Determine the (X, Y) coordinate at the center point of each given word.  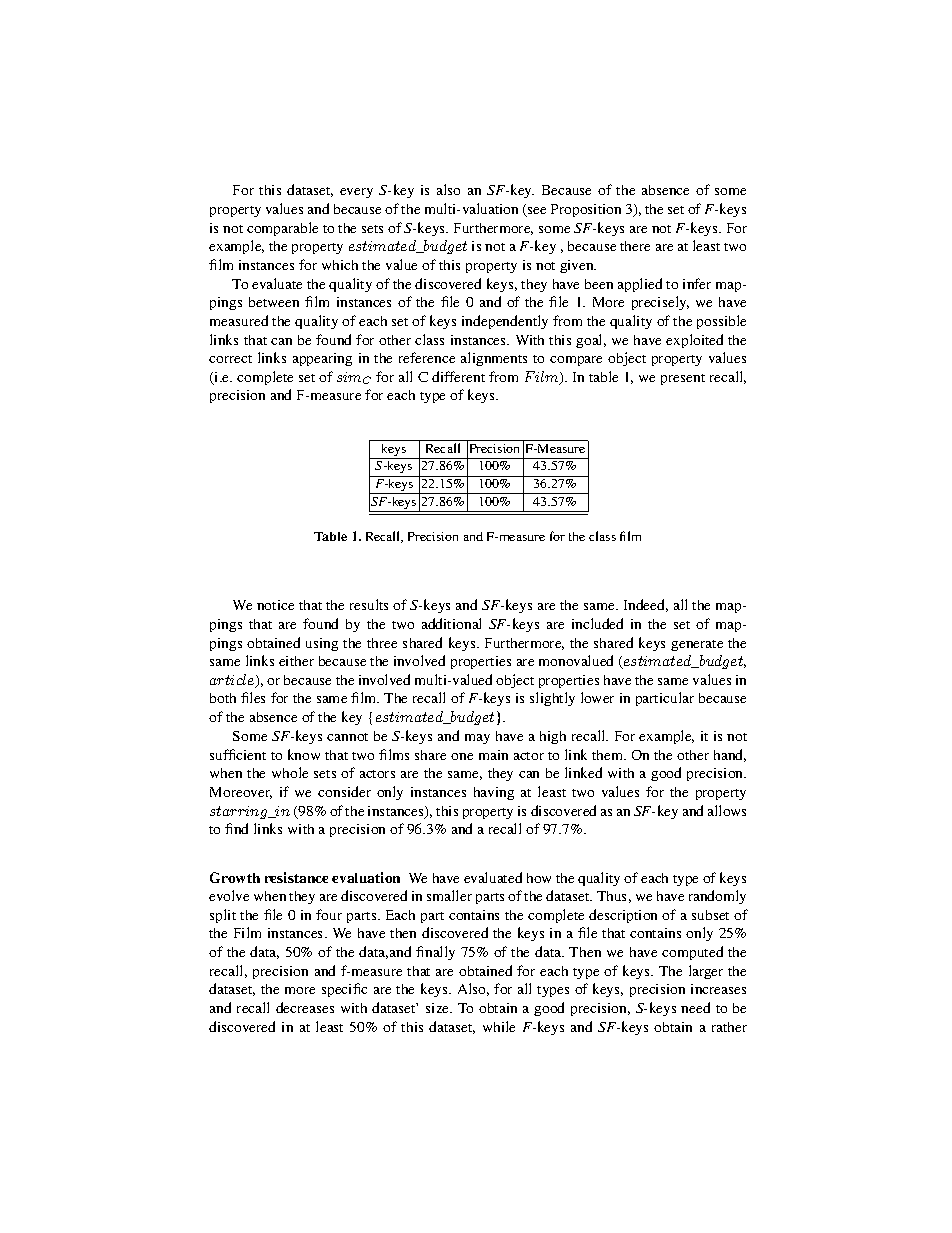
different (458, 376)
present (683, 379)
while (499, 1026)
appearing (322, 359)
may (477, 739)
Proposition (586, 210)
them (609, 755)
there (635, 246)
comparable (282, 229)
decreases (305, 1007)
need (695, 1007)
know (304, 754)
